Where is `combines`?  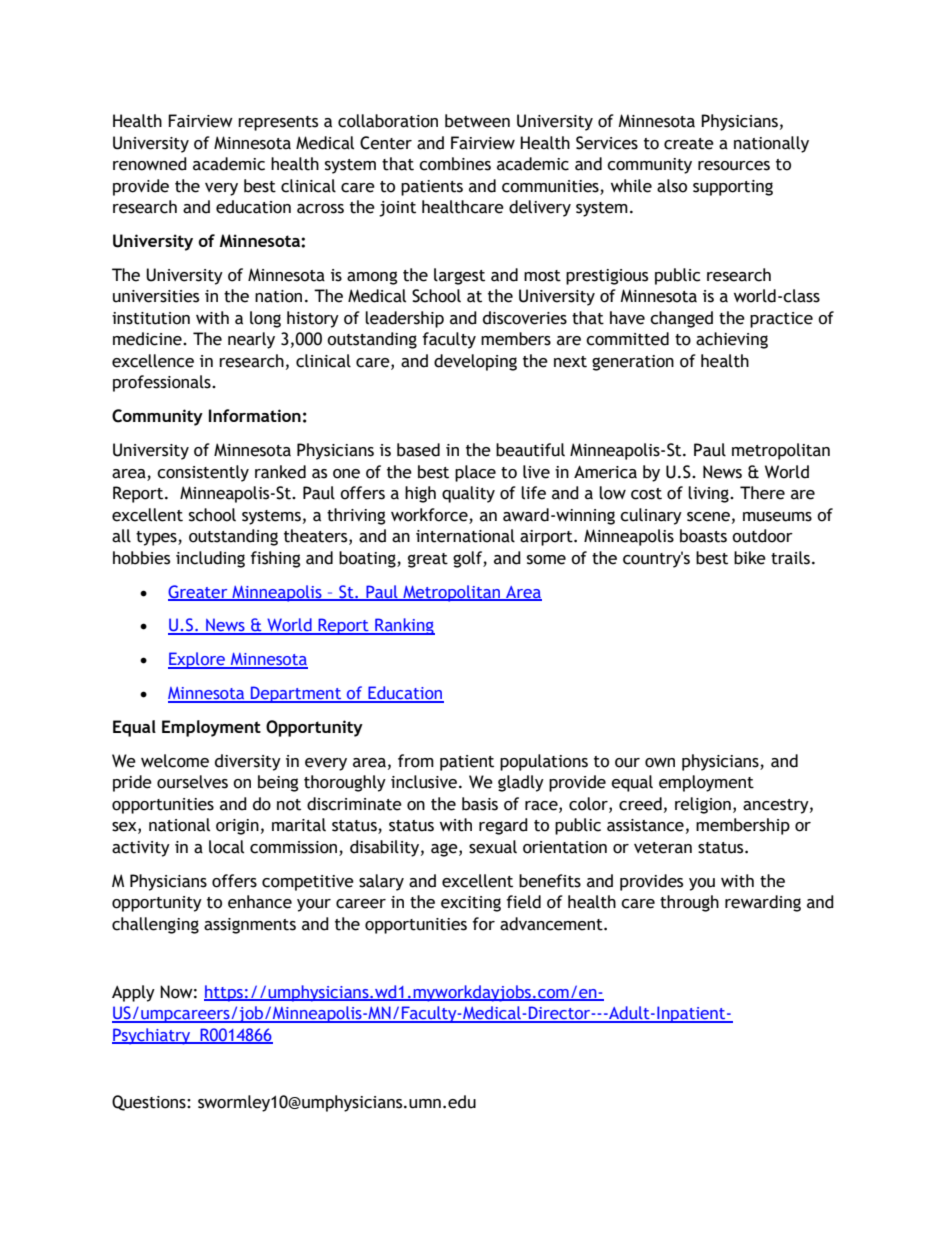 combines is located at coordinates (455, 164).
